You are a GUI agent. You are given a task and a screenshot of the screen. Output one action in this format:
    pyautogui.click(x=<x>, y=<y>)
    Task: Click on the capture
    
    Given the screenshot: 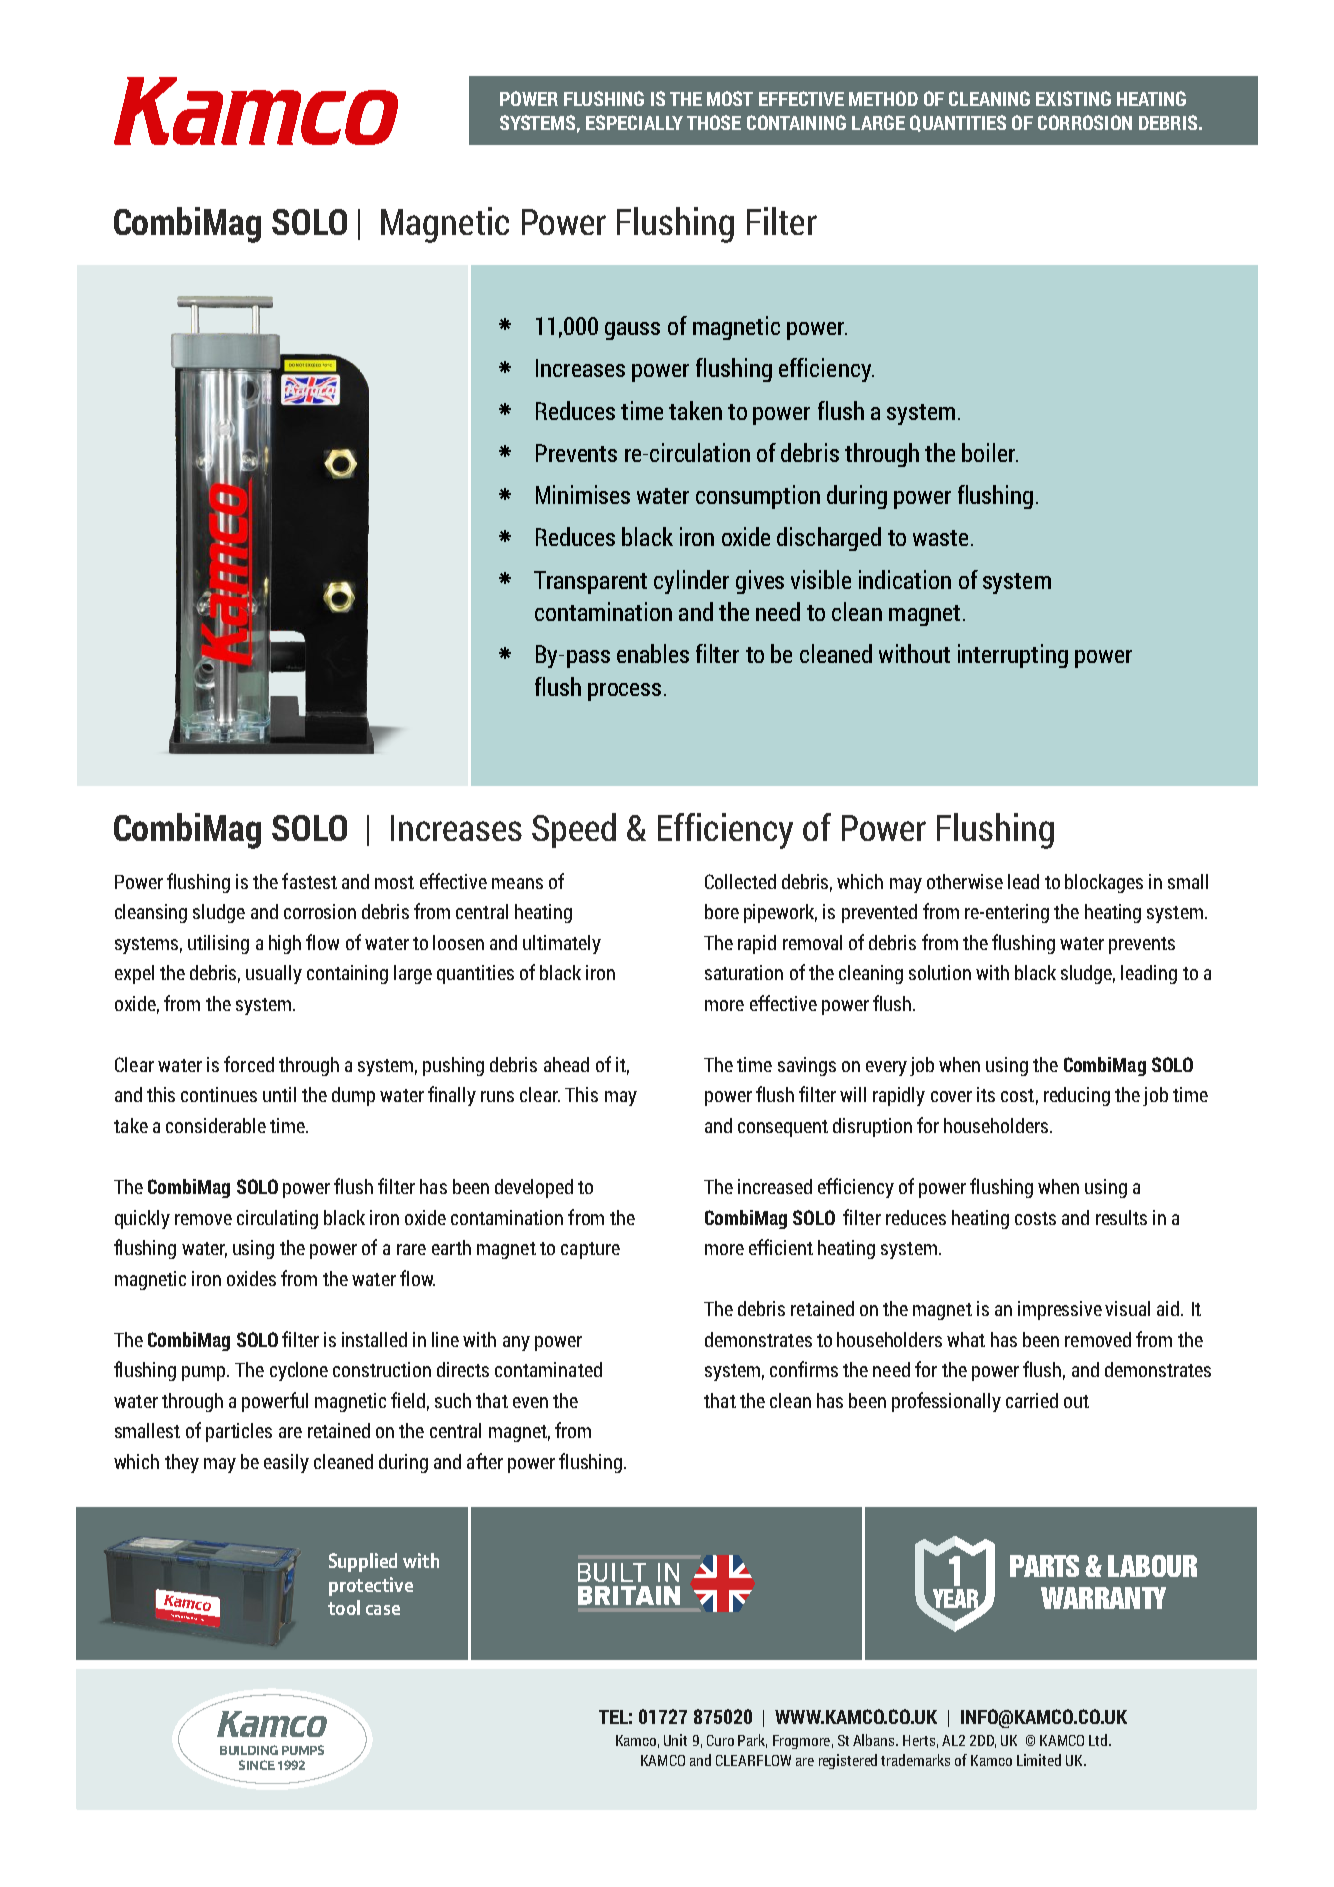 What is the action you would take?
    pyautogui.click(x=590, y=1250)
